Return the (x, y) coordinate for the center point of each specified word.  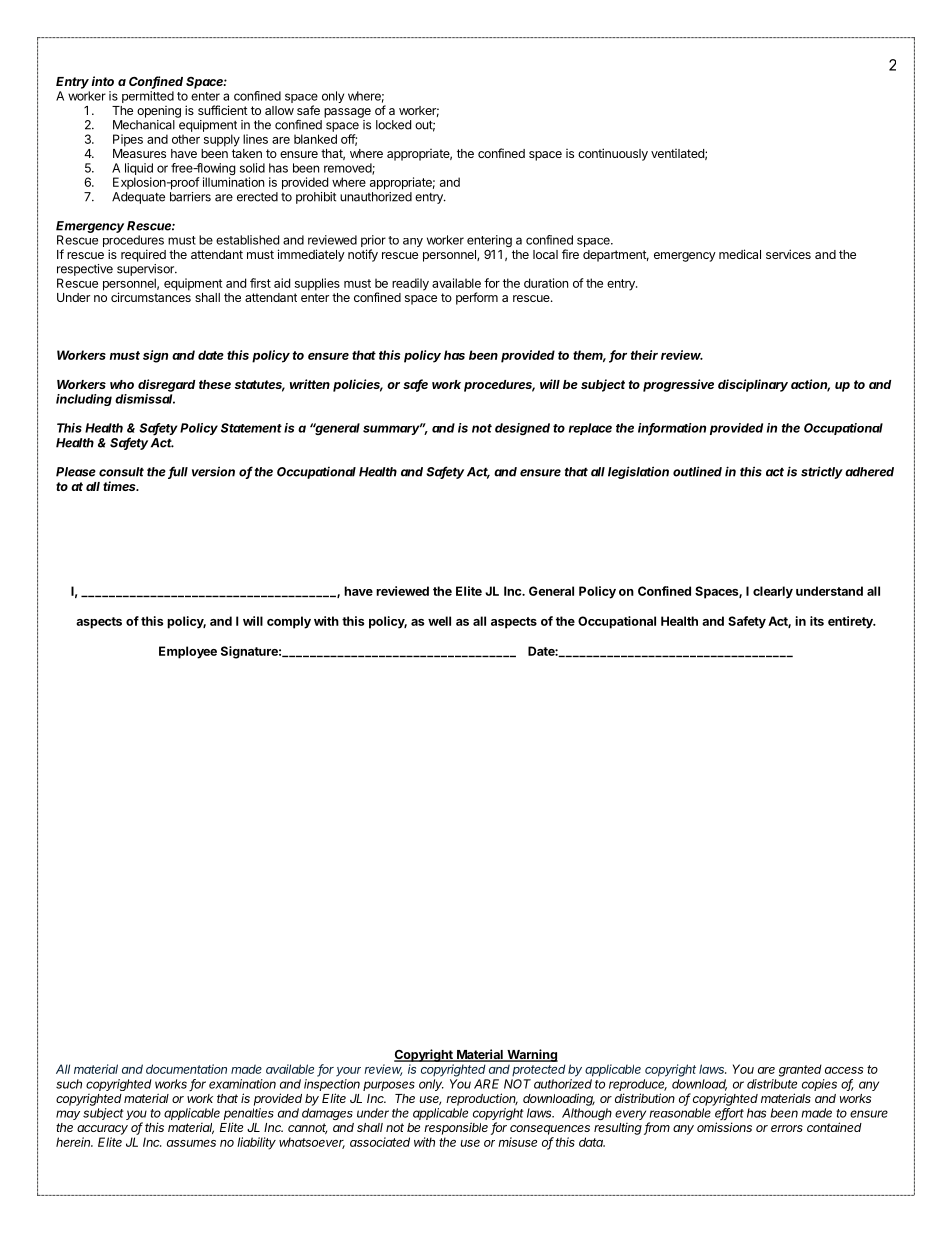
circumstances (151, 297)
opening (159, 112)
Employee (188, 652)
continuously (613, 154)
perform (477, 298)
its (817, 621)
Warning (531, 1055)
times (121, 486)
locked (393, 125)
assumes (191, 1143)
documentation (186, 1069)
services (788, 254)
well (439, 621)
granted (800, 1070)
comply (289, 622)
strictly (822, 472)
